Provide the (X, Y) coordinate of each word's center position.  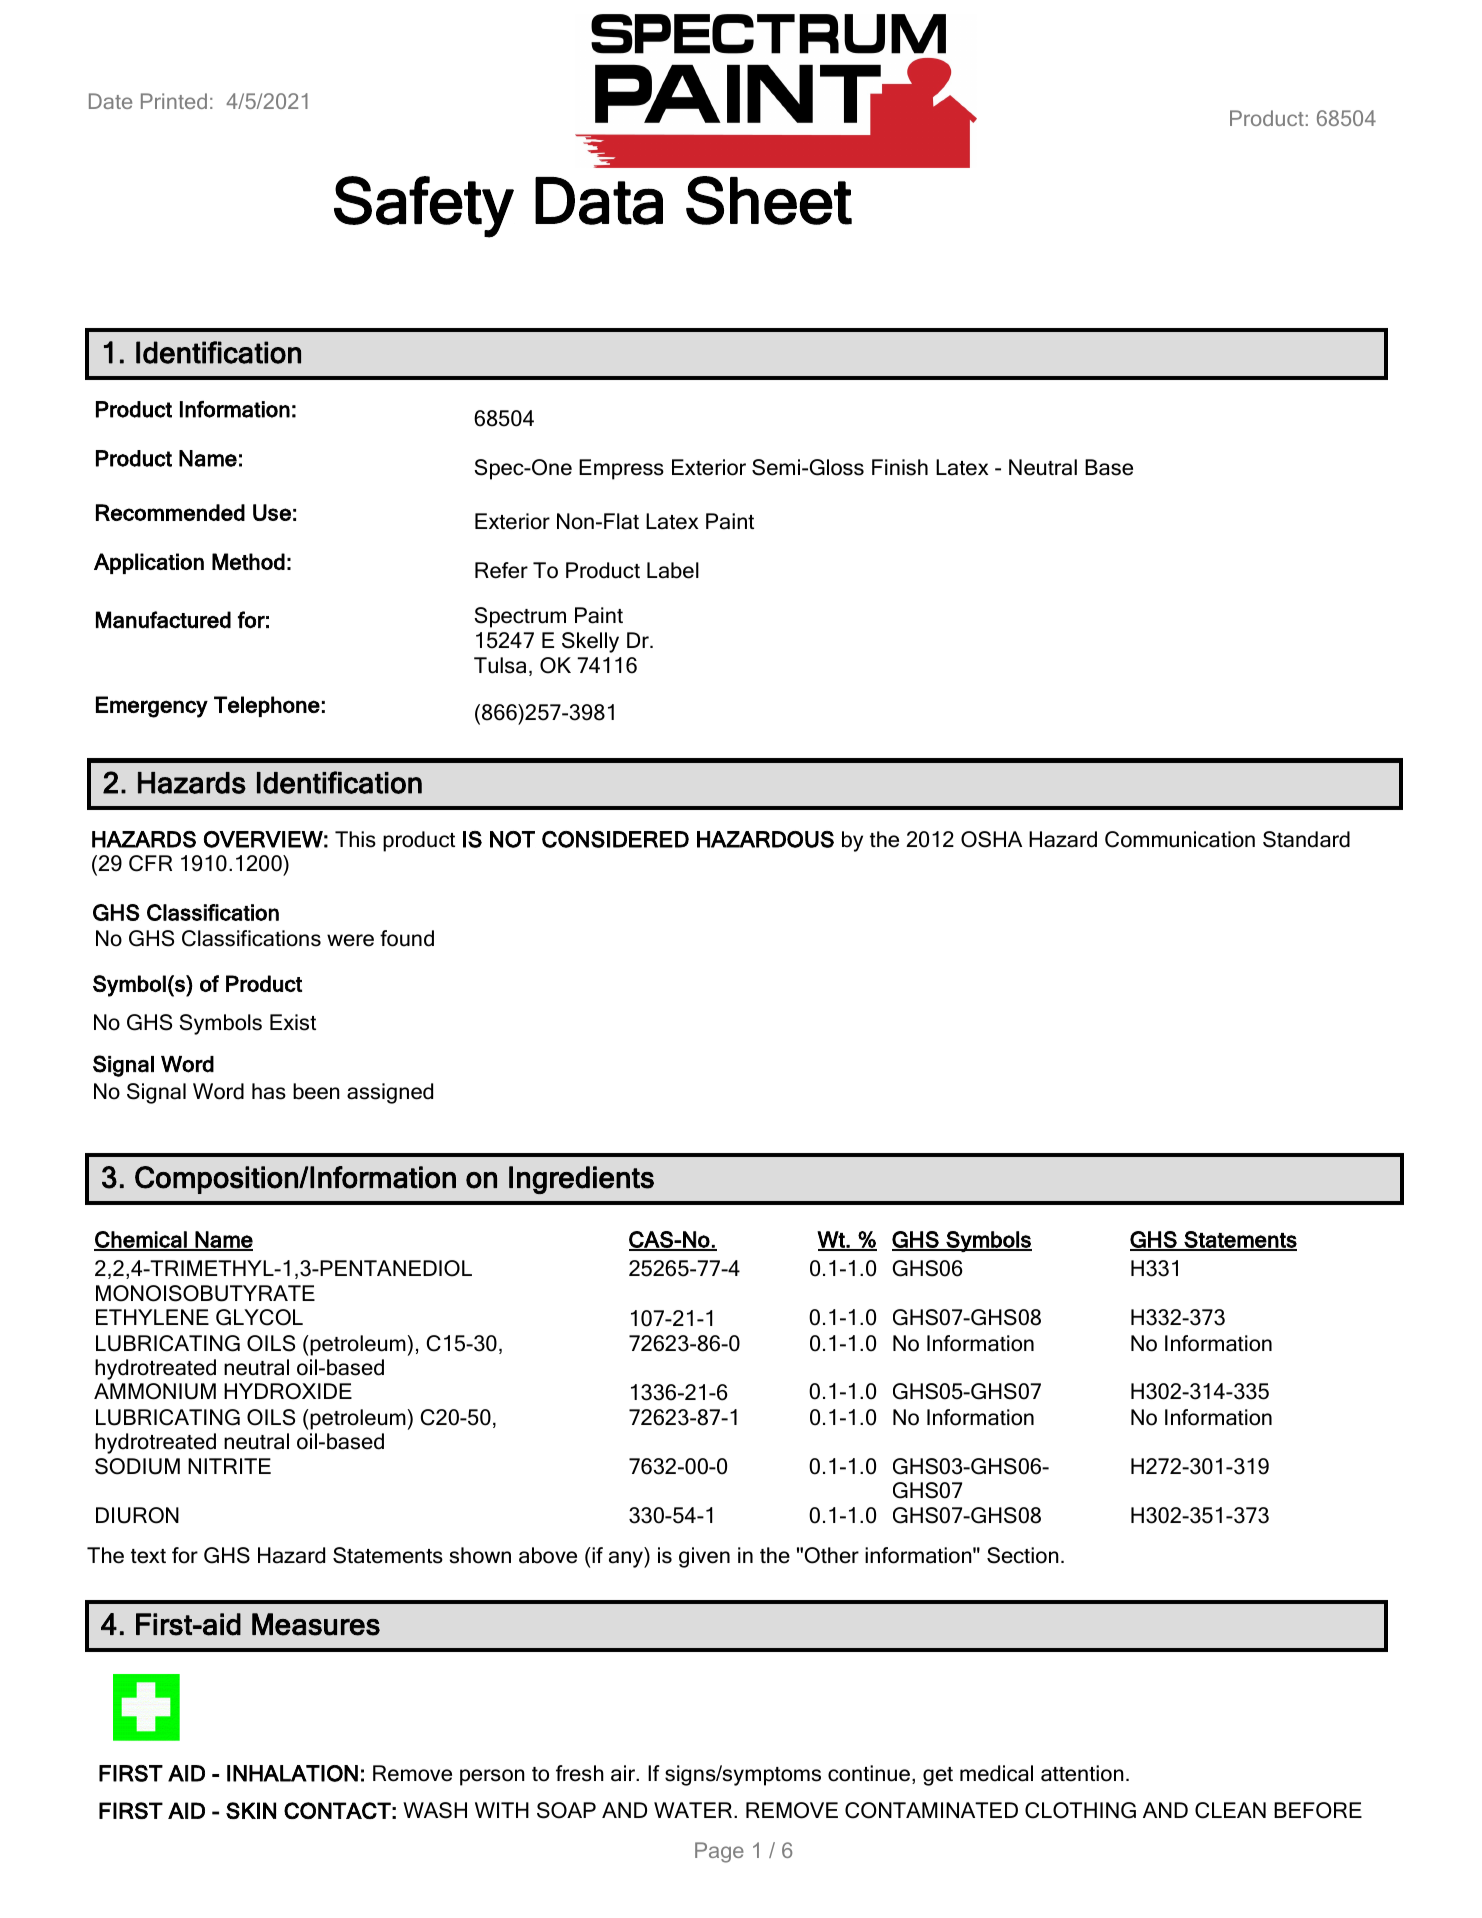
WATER (693, 1810)
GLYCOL (259, 1317)
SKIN (251, 1810)
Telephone (267, 706)
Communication (1180, 839)
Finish (900, 467)
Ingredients (581, 1180)
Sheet (769, 200)
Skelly (590, 642)
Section (1023, 1555)
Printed (174, 101)
